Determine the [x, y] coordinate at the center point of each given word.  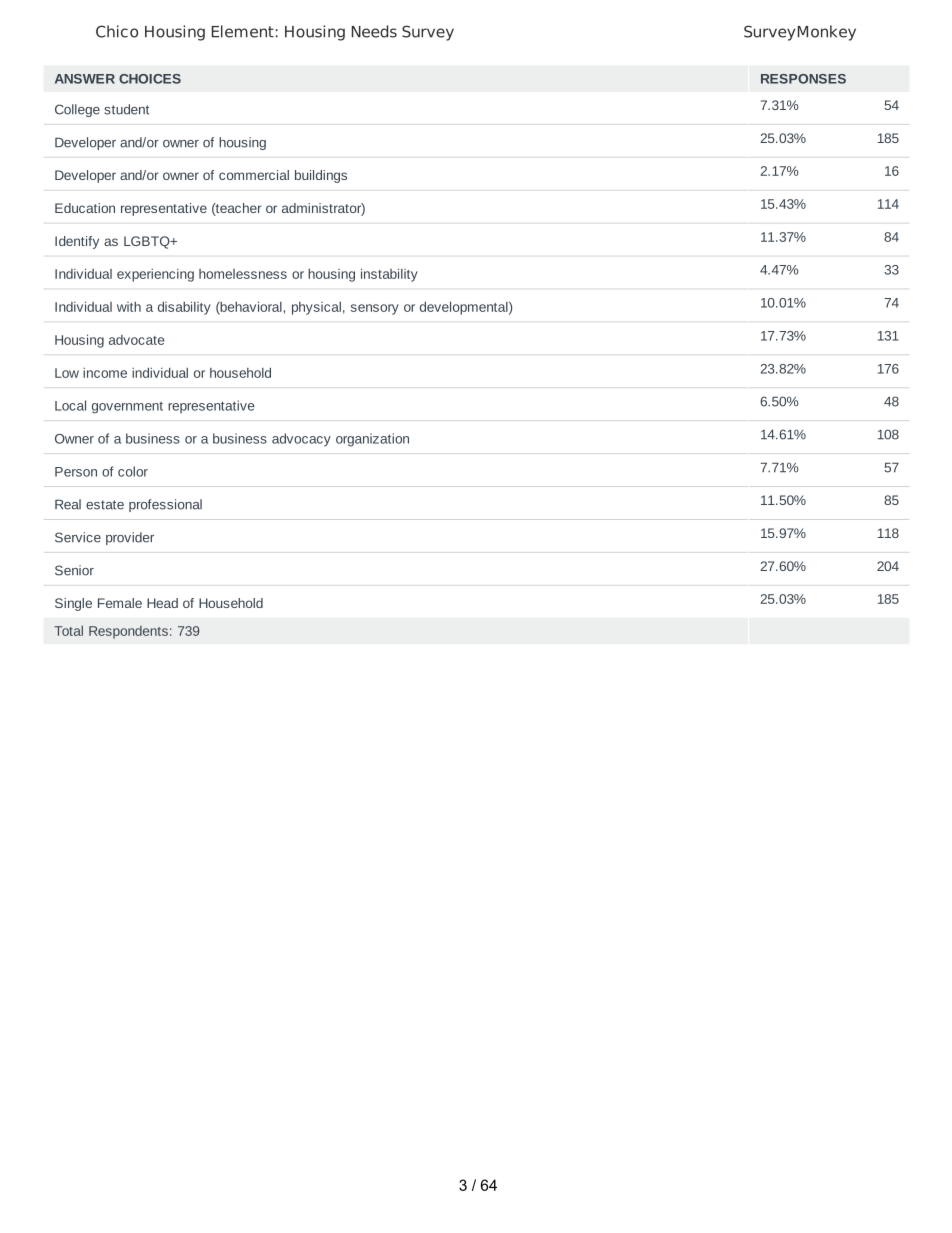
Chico [117, 31]
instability [389, 275]
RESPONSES [803, 79]
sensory [375, 309]
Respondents [128, 632]
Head [162, 603]
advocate [136, 340]
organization [372, 440]
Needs [374, 31]
